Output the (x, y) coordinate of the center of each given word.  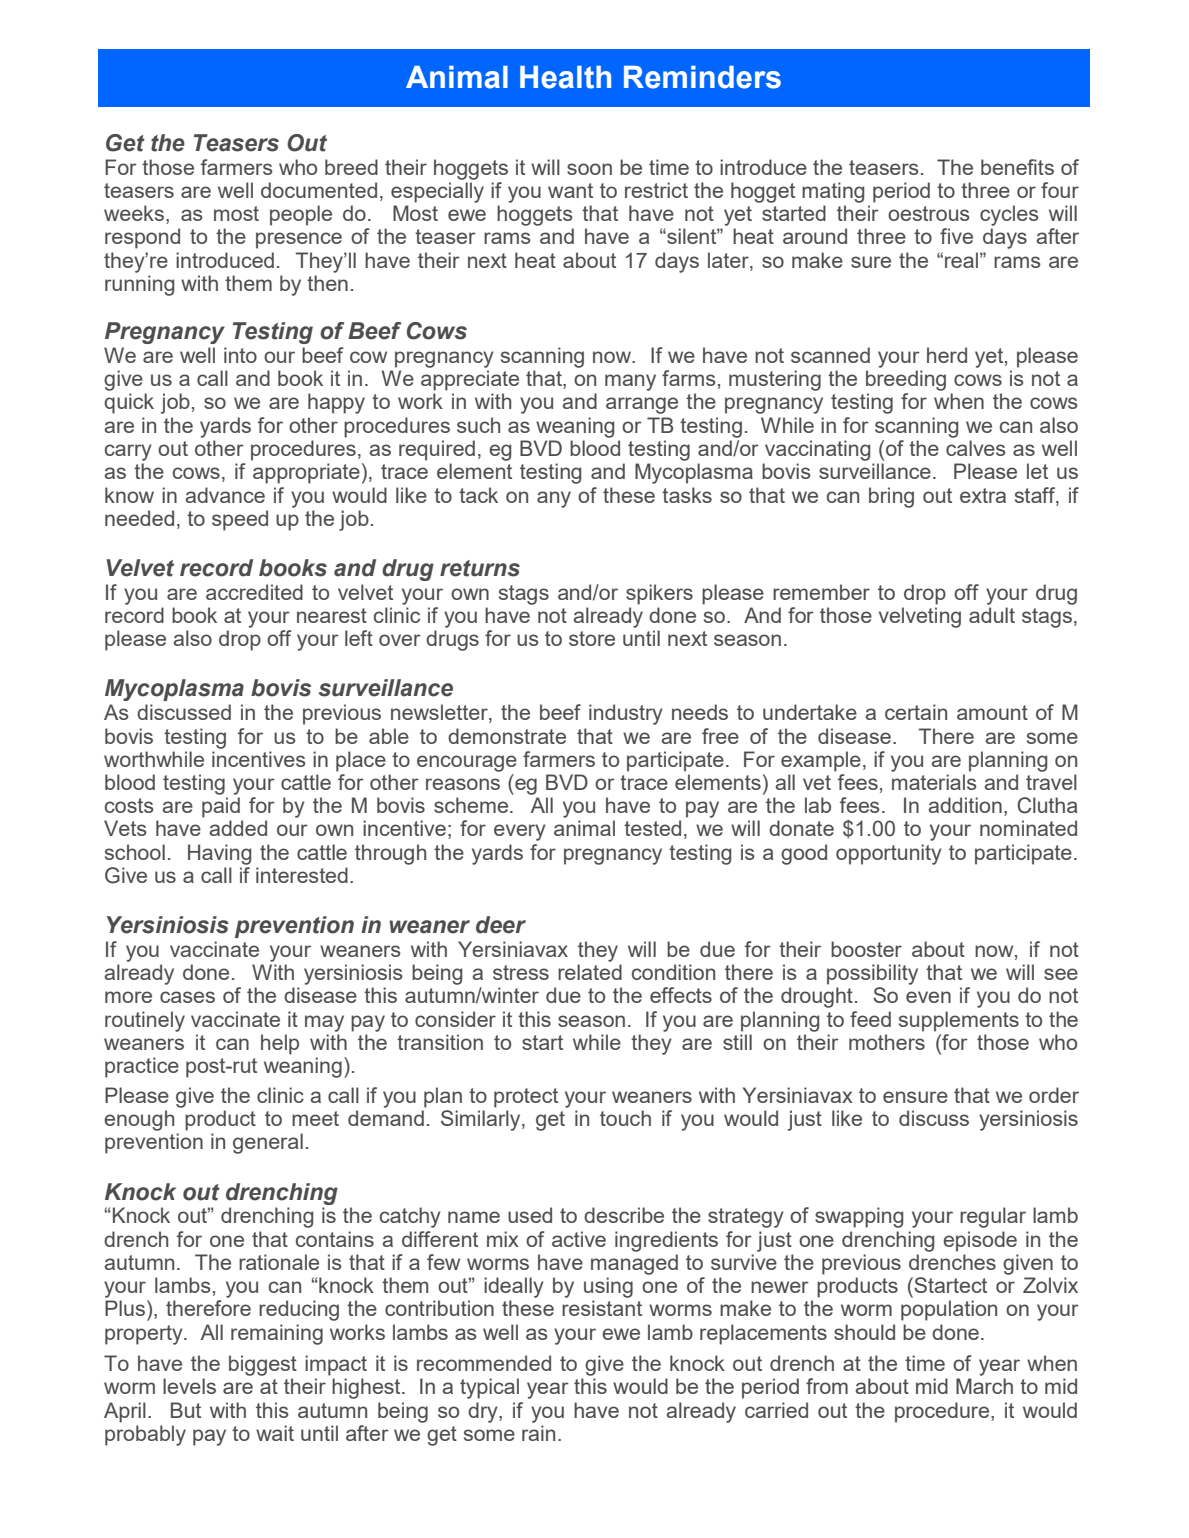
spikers (659, 594)
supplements (959, 1021)
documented (319, 190)
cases (187, 997)
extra (983, 495)
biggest (263, 1365)
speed (240, 520)
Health (565, 77)
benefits (1017, 167)
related (590, 972)
